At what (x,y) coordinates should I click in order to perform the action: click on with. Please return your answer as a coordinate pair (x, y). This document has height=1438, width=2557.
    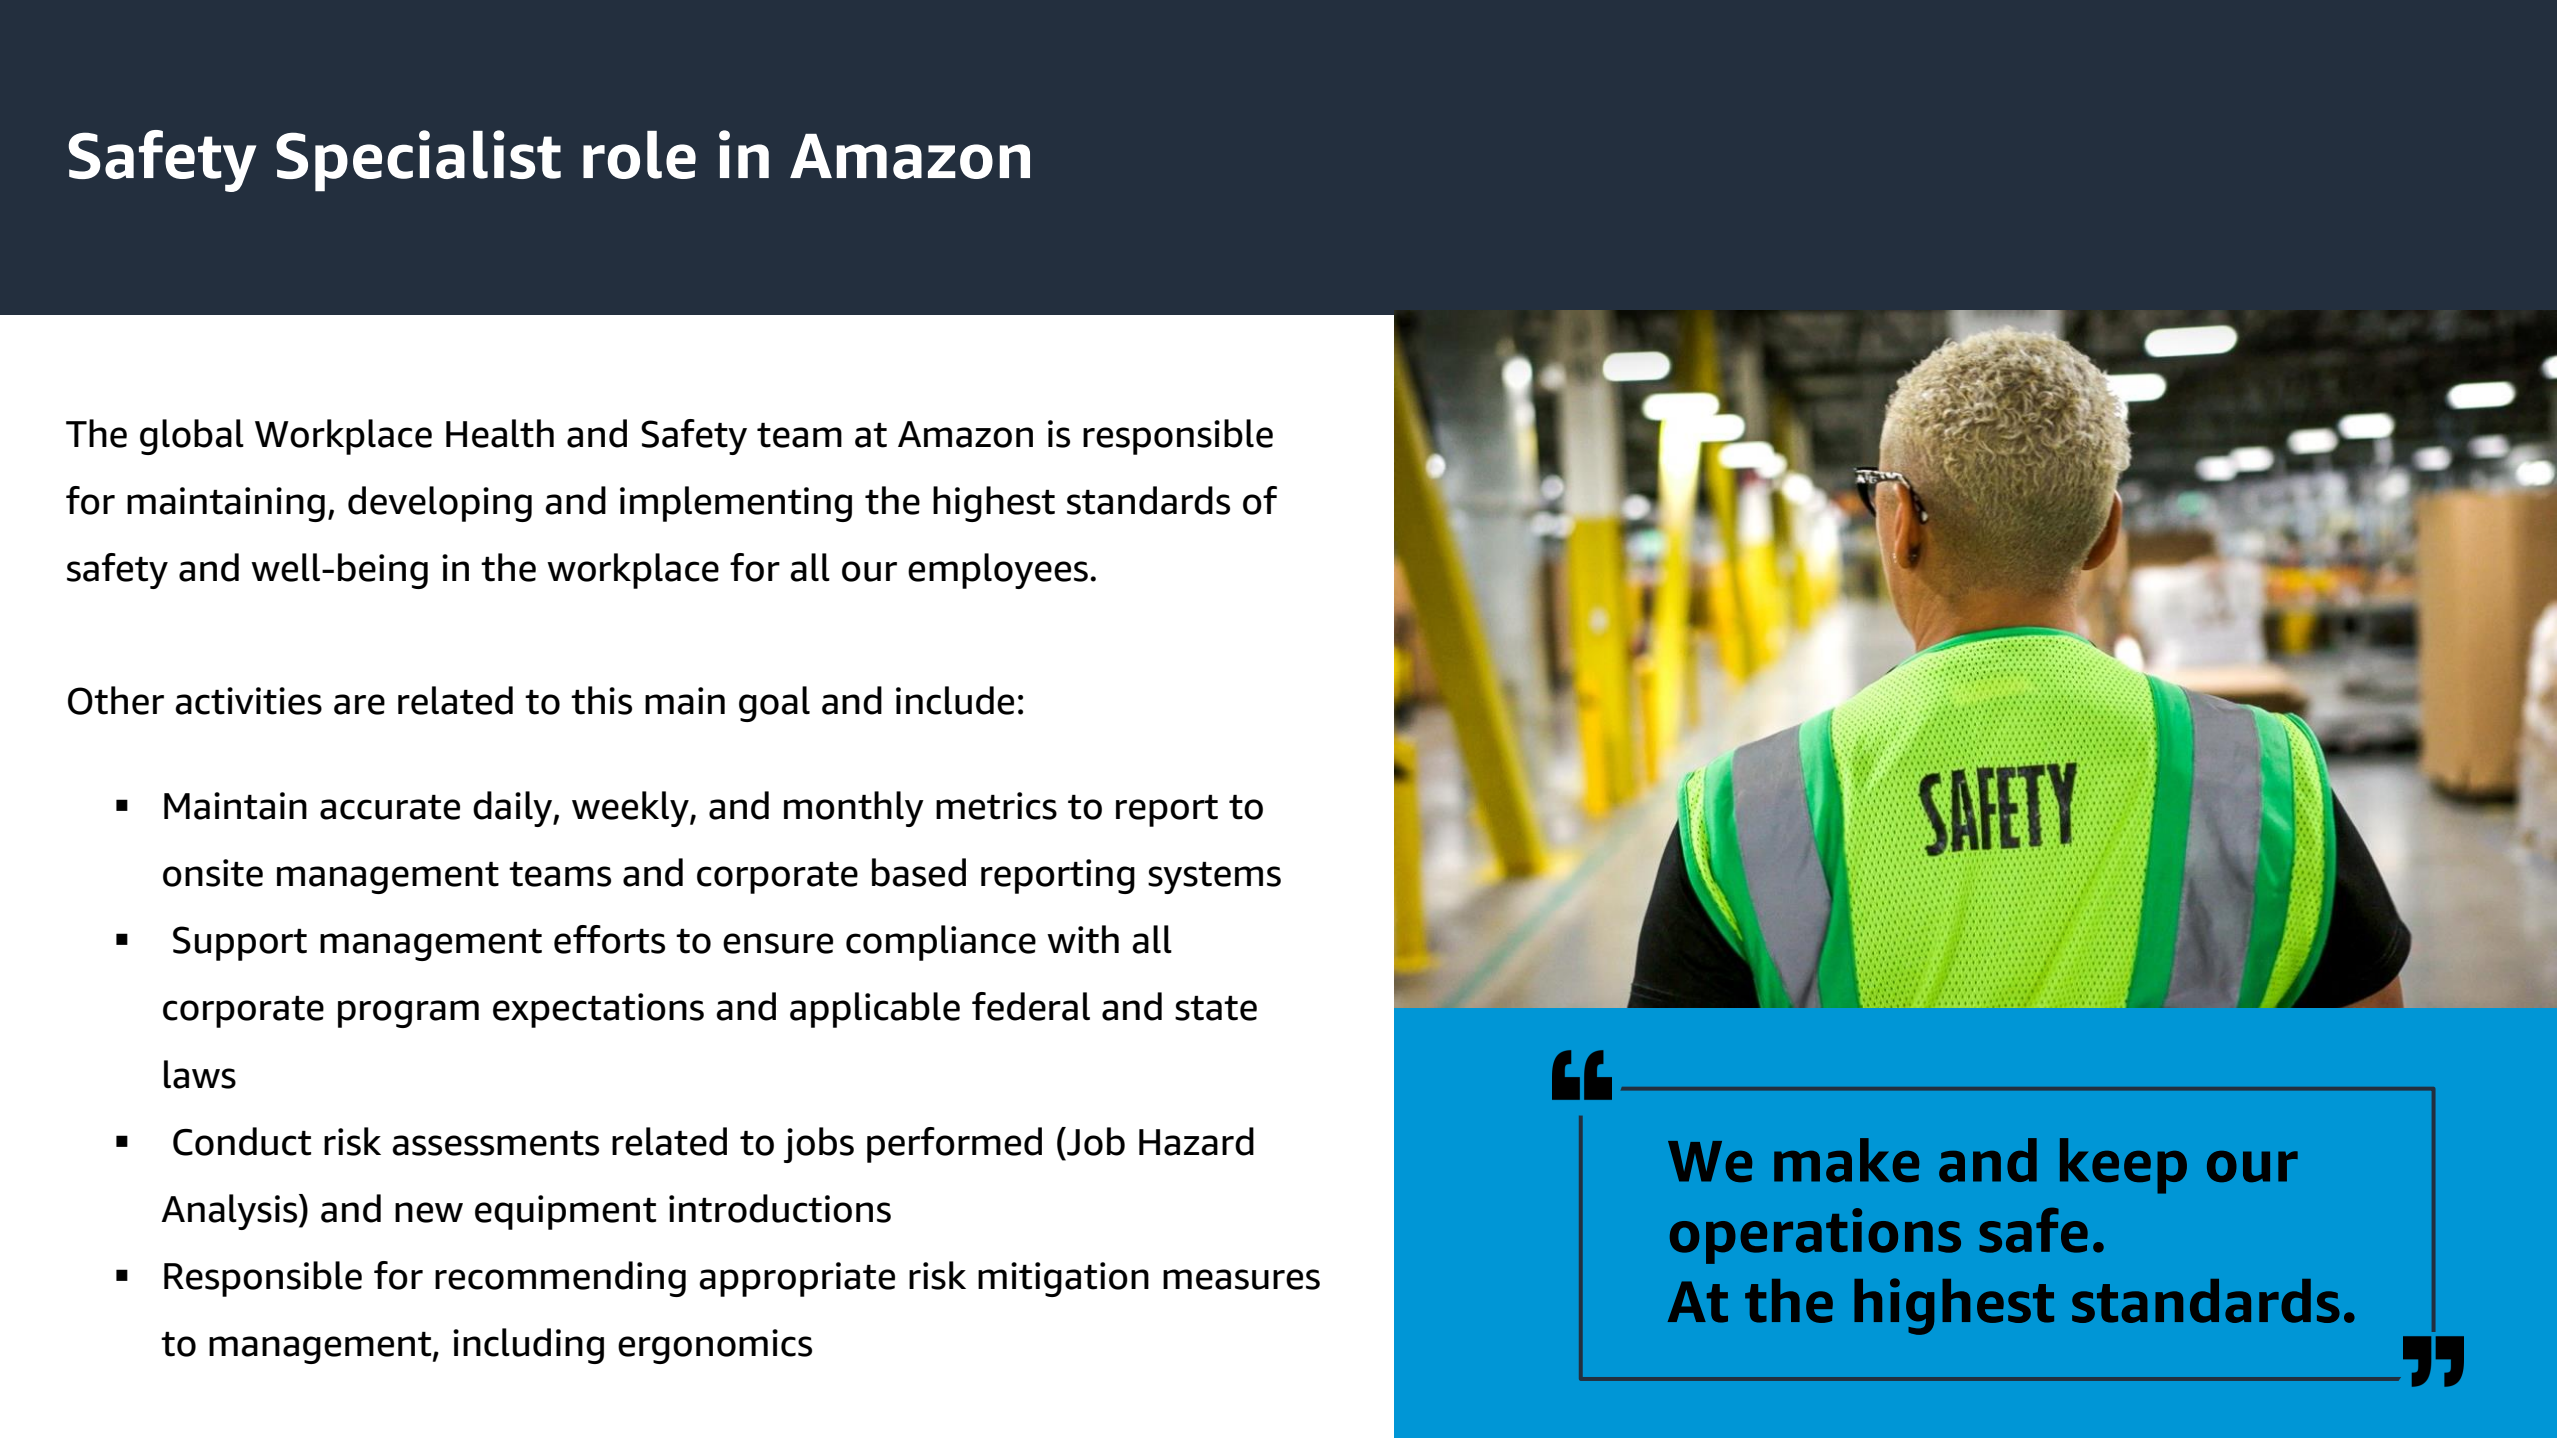
    Looking at the image, I should click on (1083, 939).
